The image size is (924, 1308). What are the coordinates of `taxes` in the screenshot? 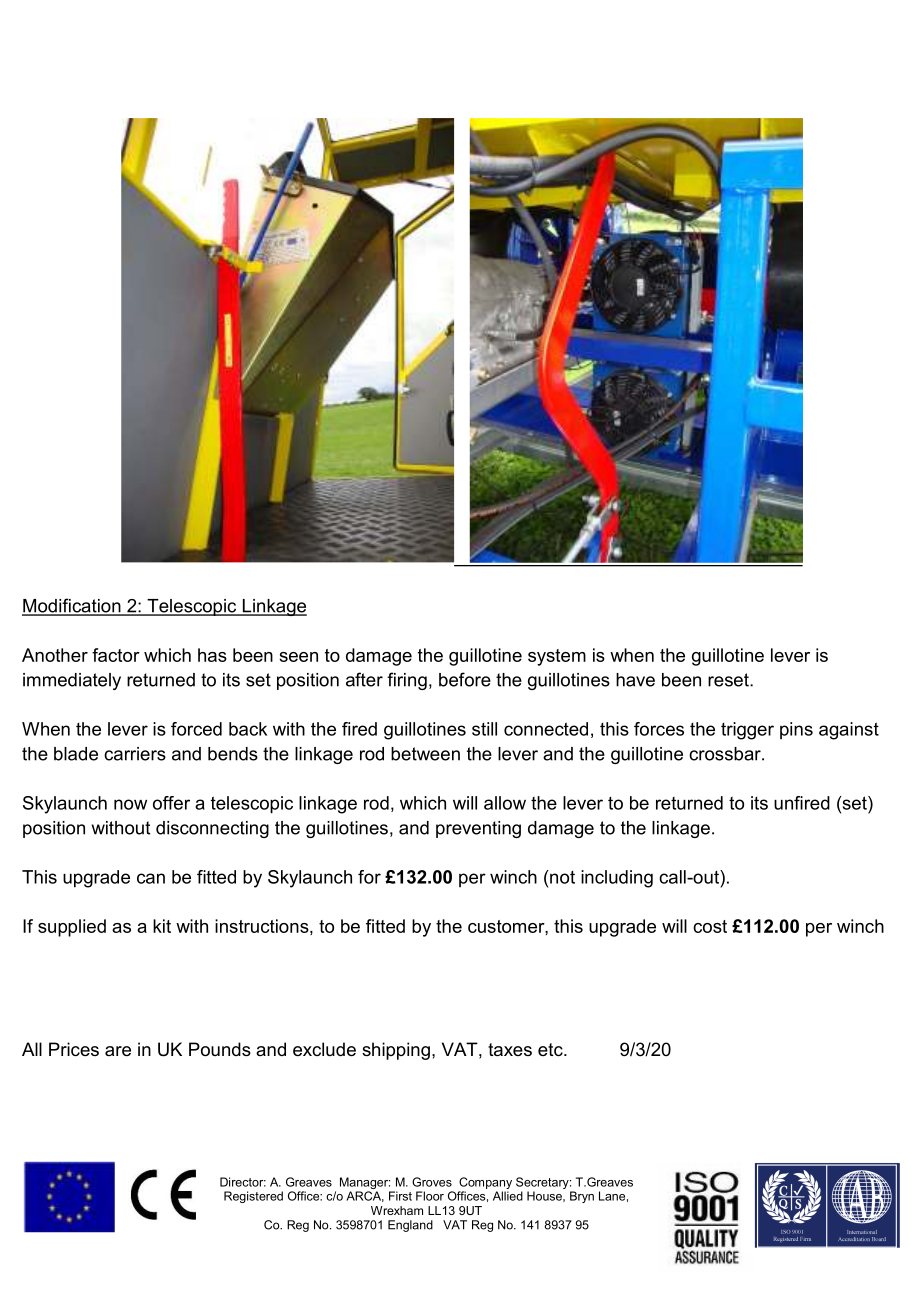 It's located at (510, 1049).
